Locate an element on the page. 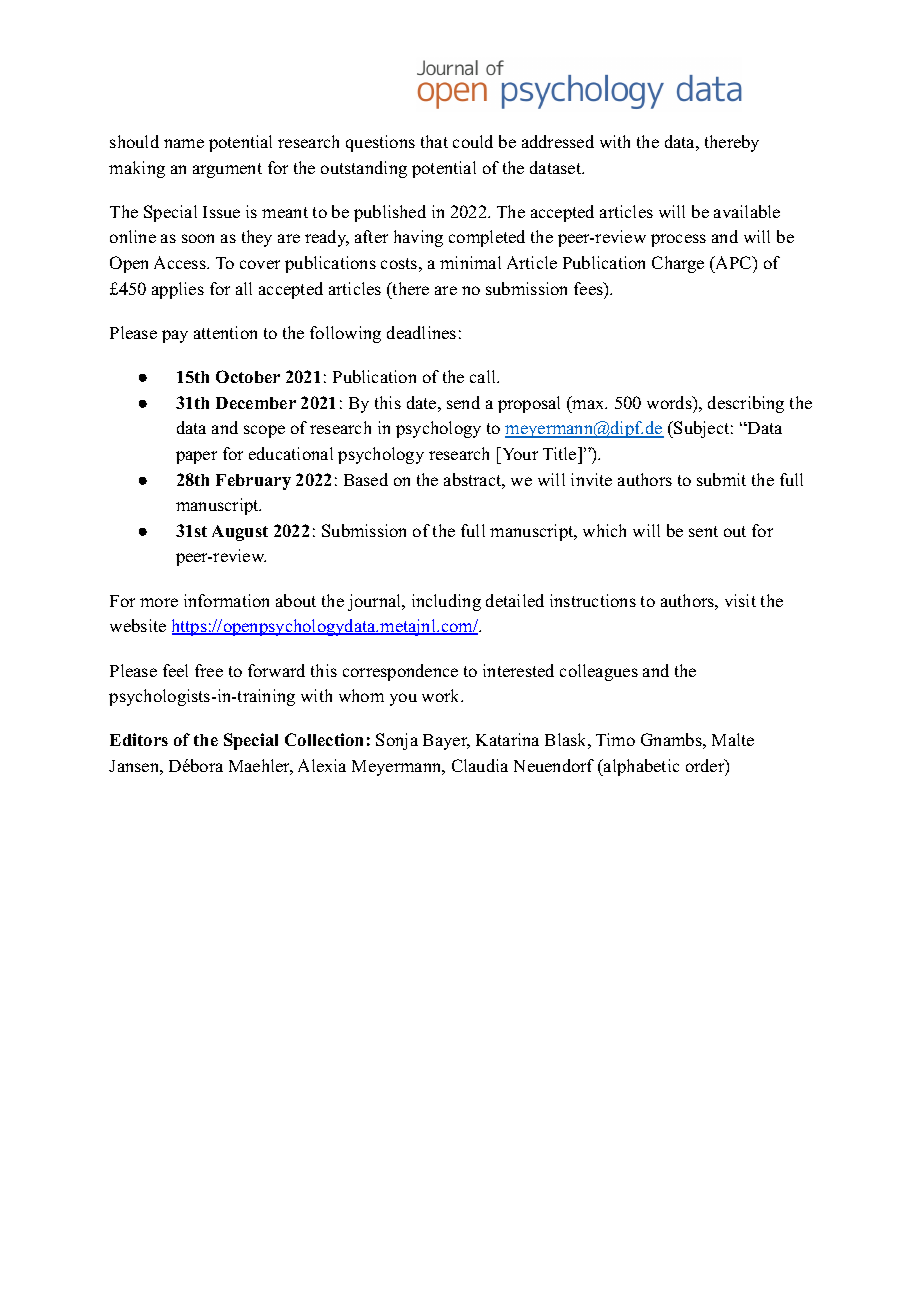 The image size is (924, 1307). sent is located at coordinates (703, 531).
